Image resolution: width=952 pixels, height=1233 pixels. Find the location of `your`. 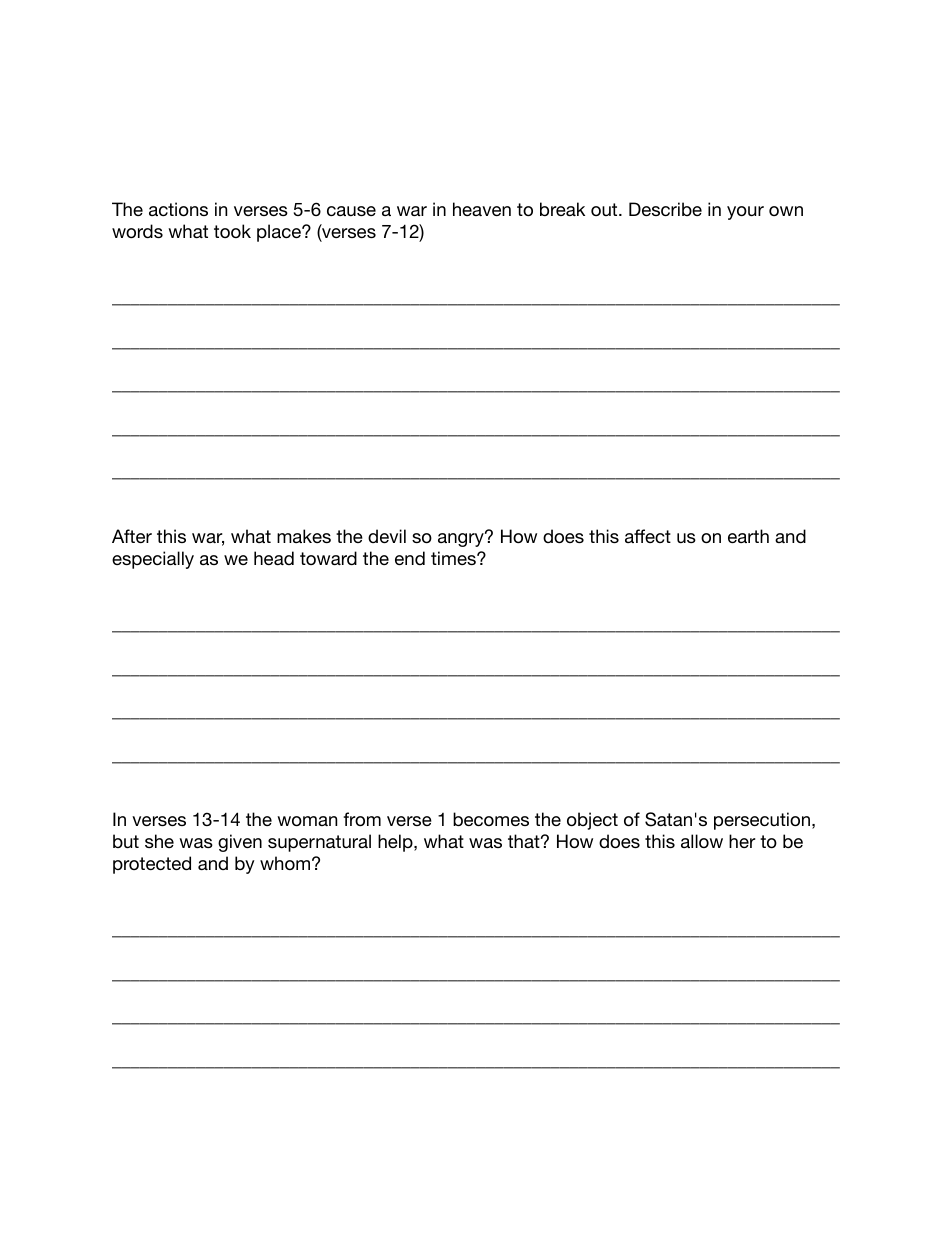

your is located at coordinates (745, 213).
